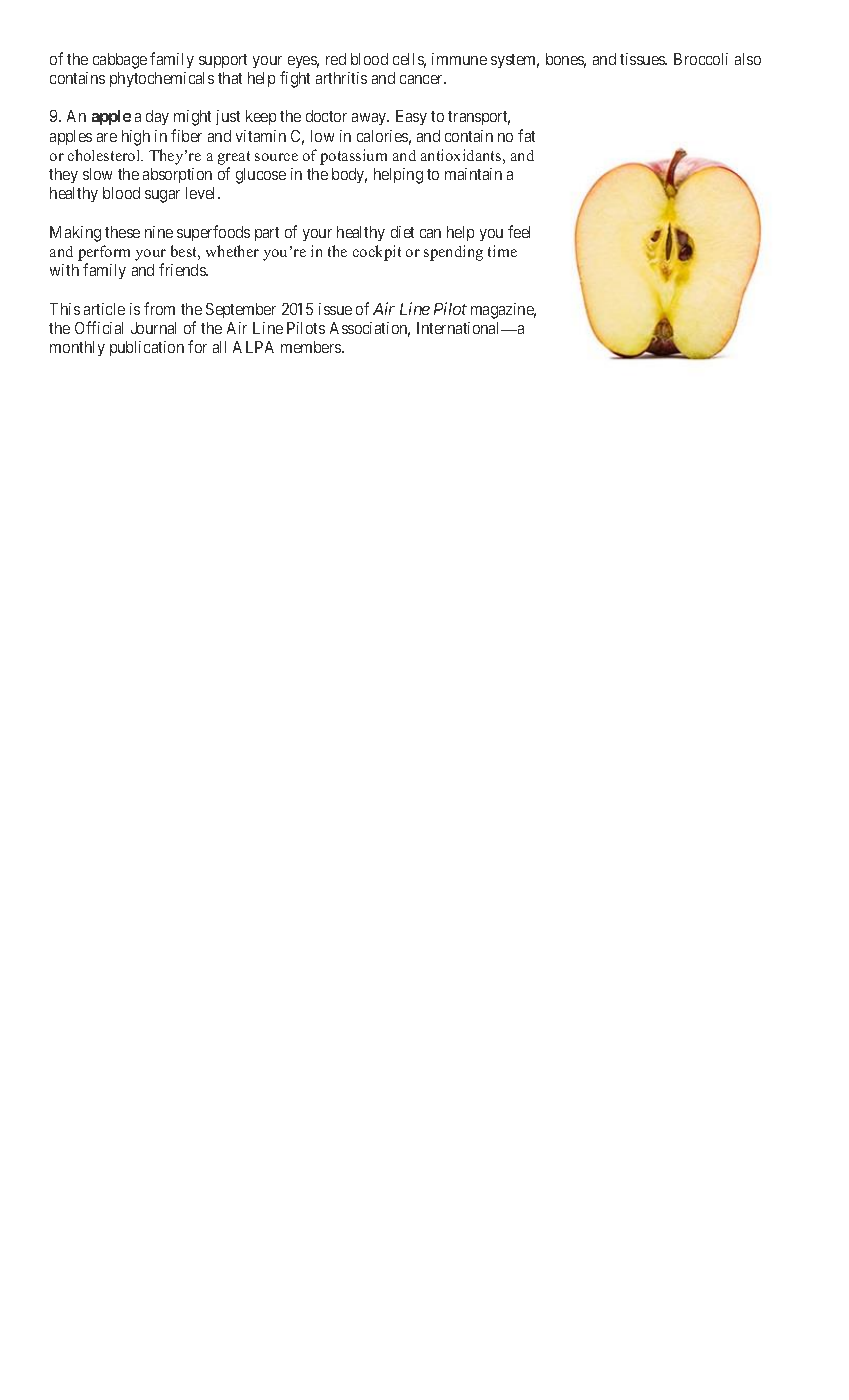 The height and width of the document is (1400, 849). I want to click on sugar, so click(162, 196).
